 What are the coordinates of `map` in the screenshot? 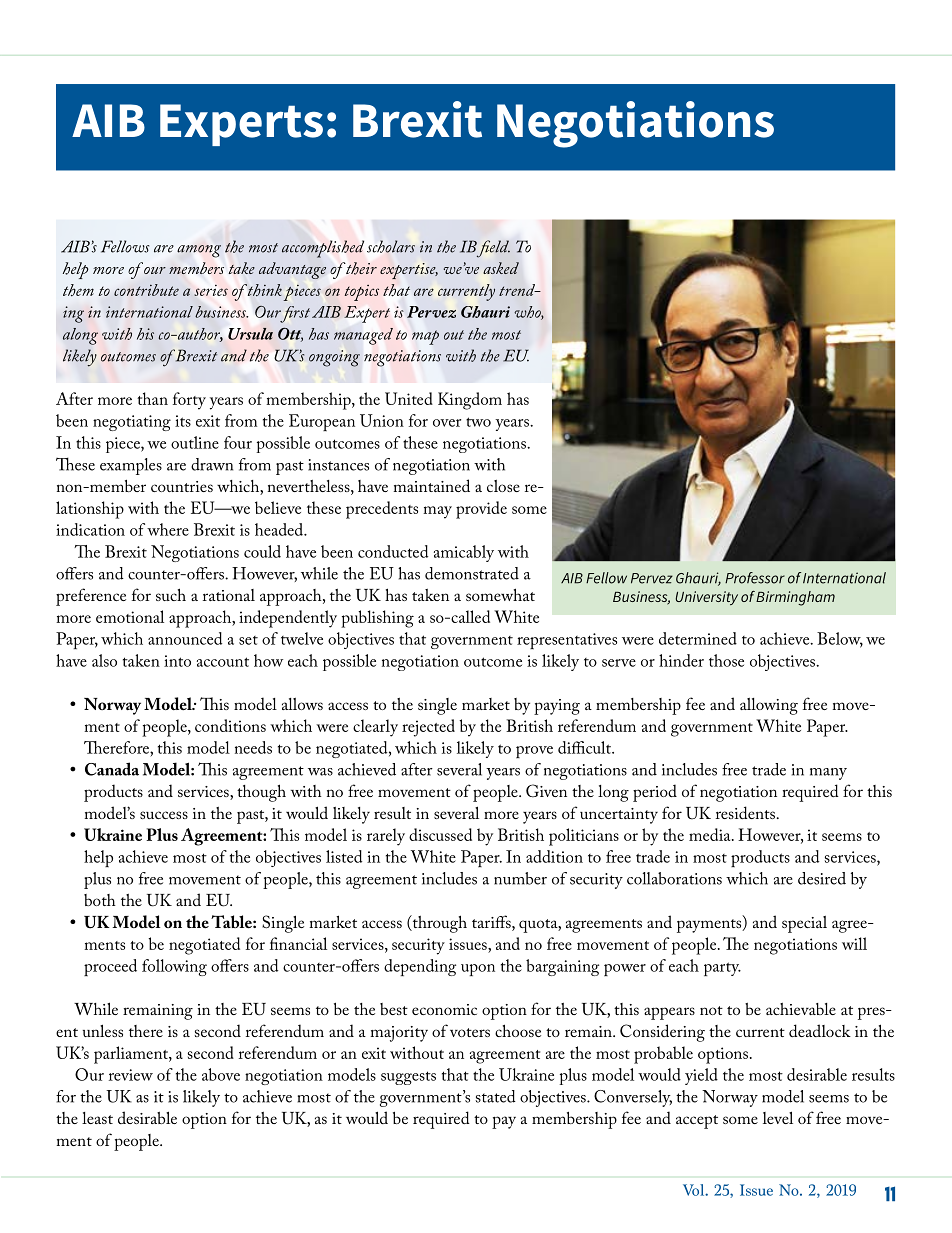 It's located at (425, 337).
